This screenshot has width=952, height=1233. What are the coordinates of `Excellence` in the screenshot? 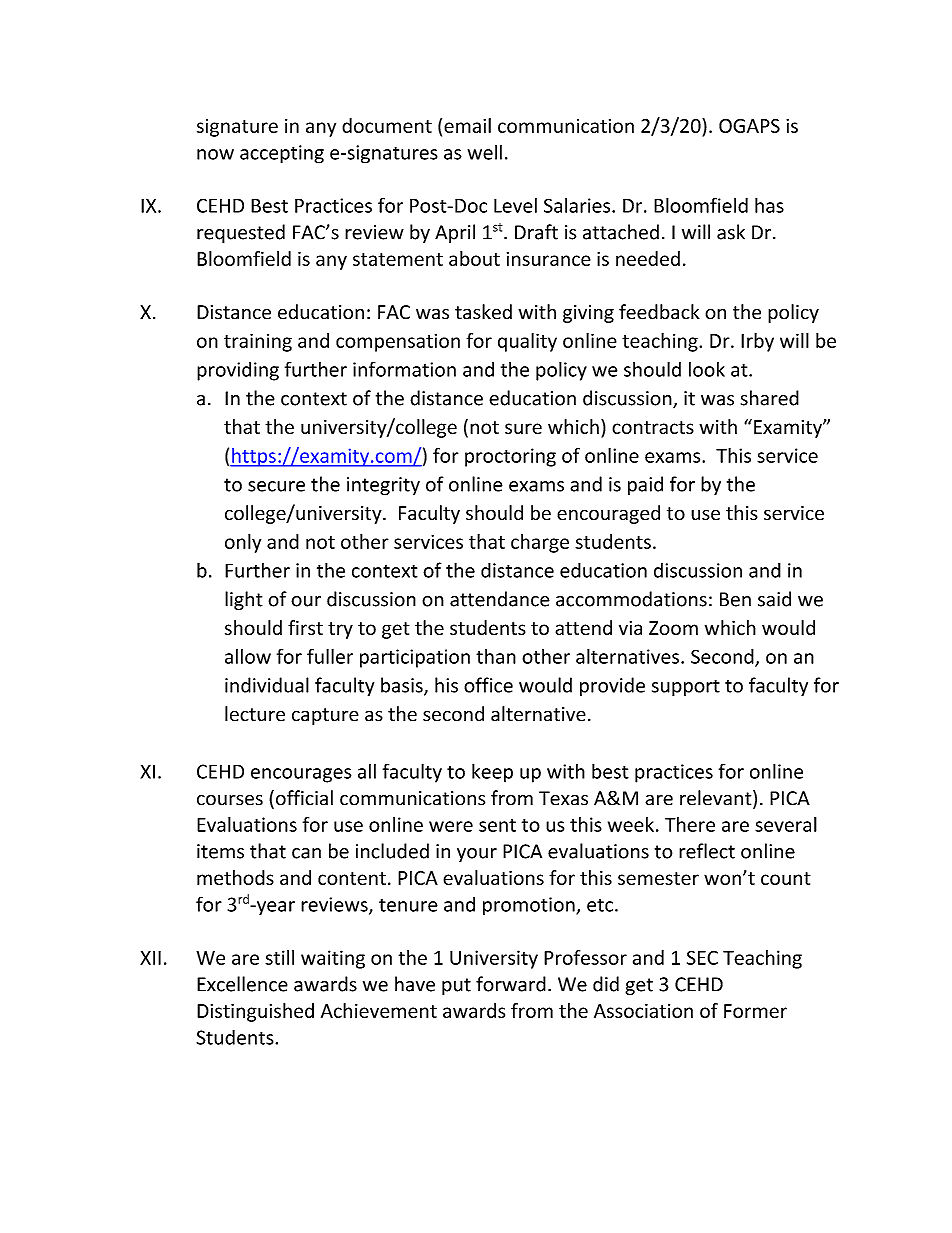 It's located at (242, 984).
